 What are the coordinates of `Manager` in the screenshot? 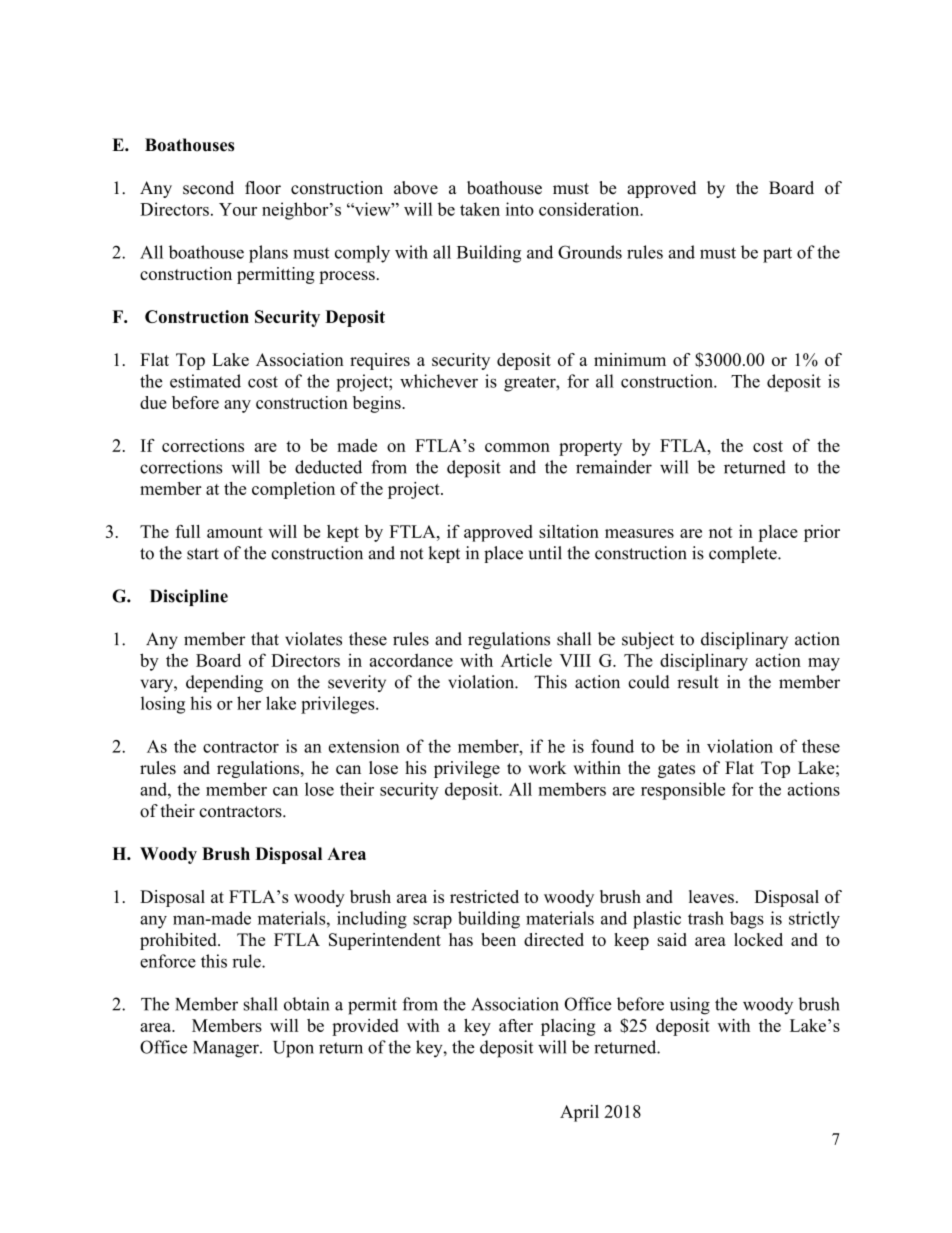 It's located at (227, 1049).
